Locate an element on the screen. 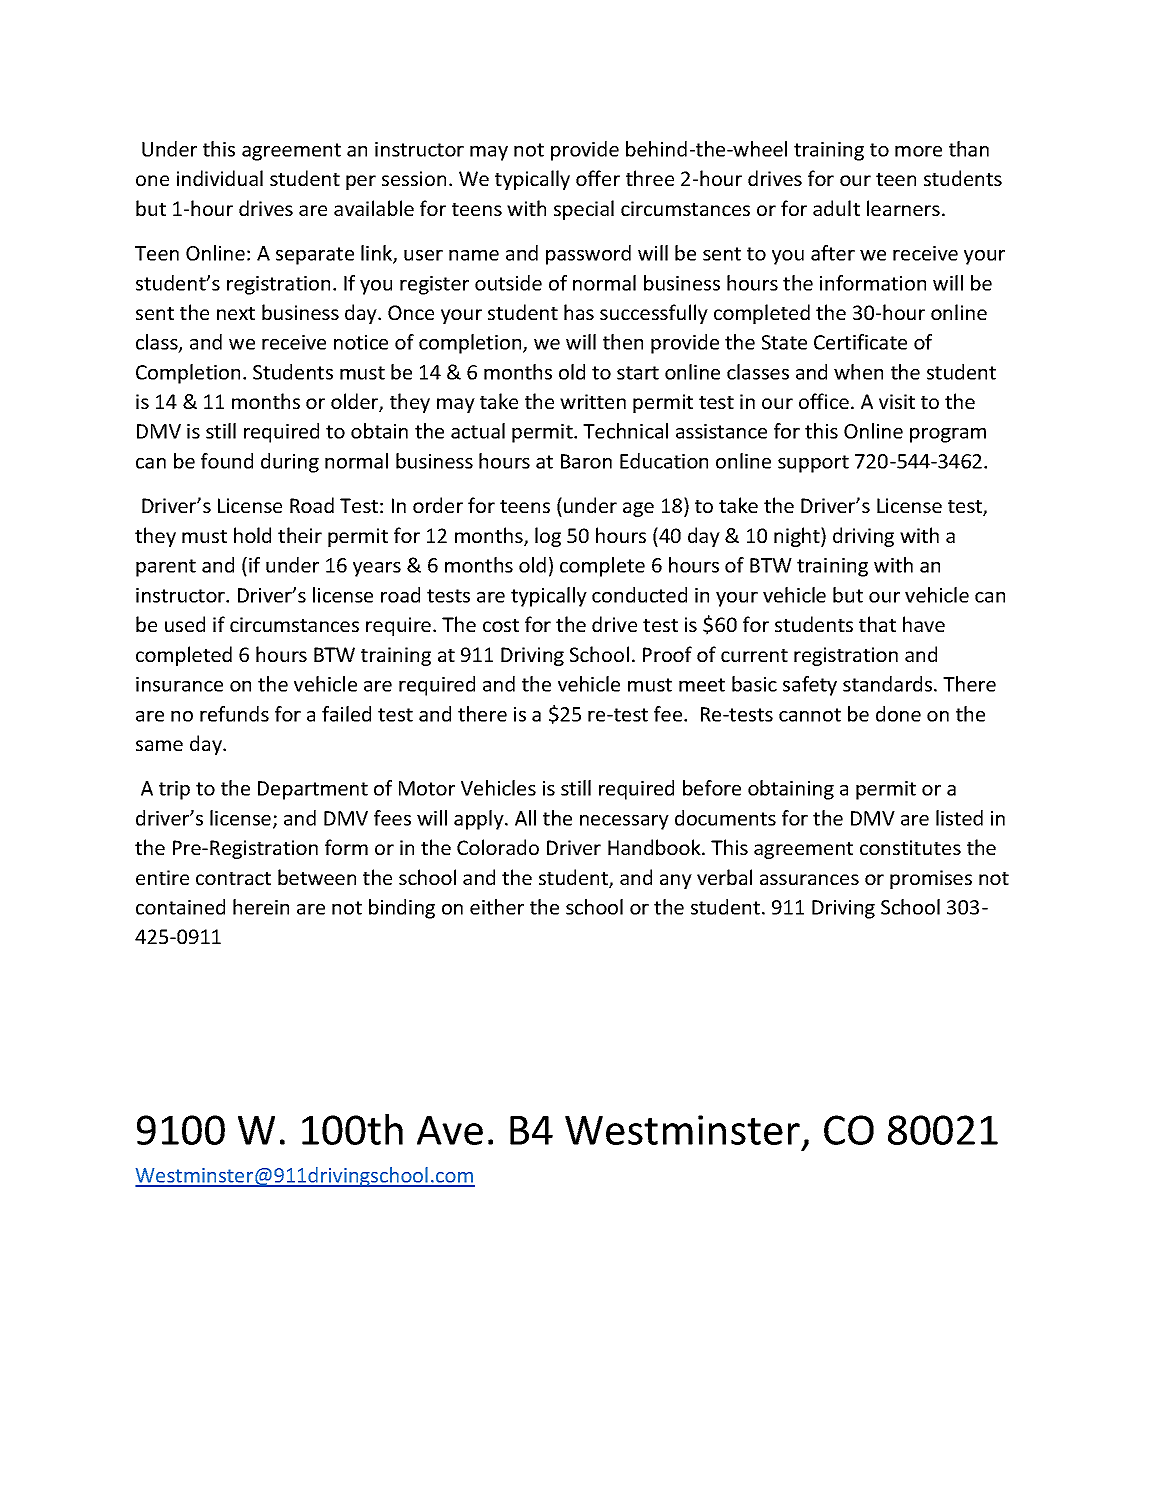  cost is located at coordinates (501, 625).
